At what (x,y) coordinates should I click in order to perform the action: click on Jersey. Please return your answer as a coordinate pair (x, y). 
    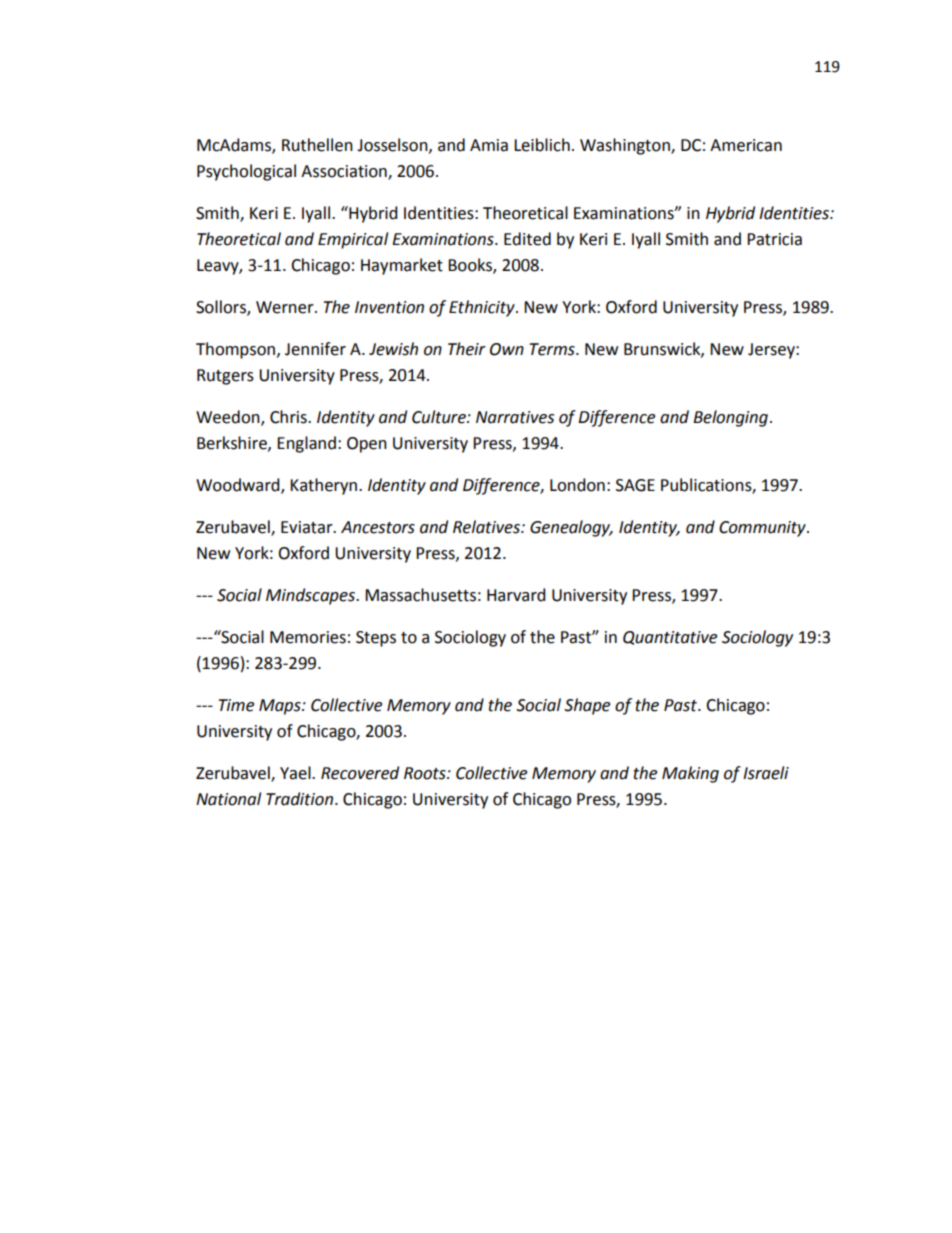
    Looking at the image, I should click on (772, 351).
